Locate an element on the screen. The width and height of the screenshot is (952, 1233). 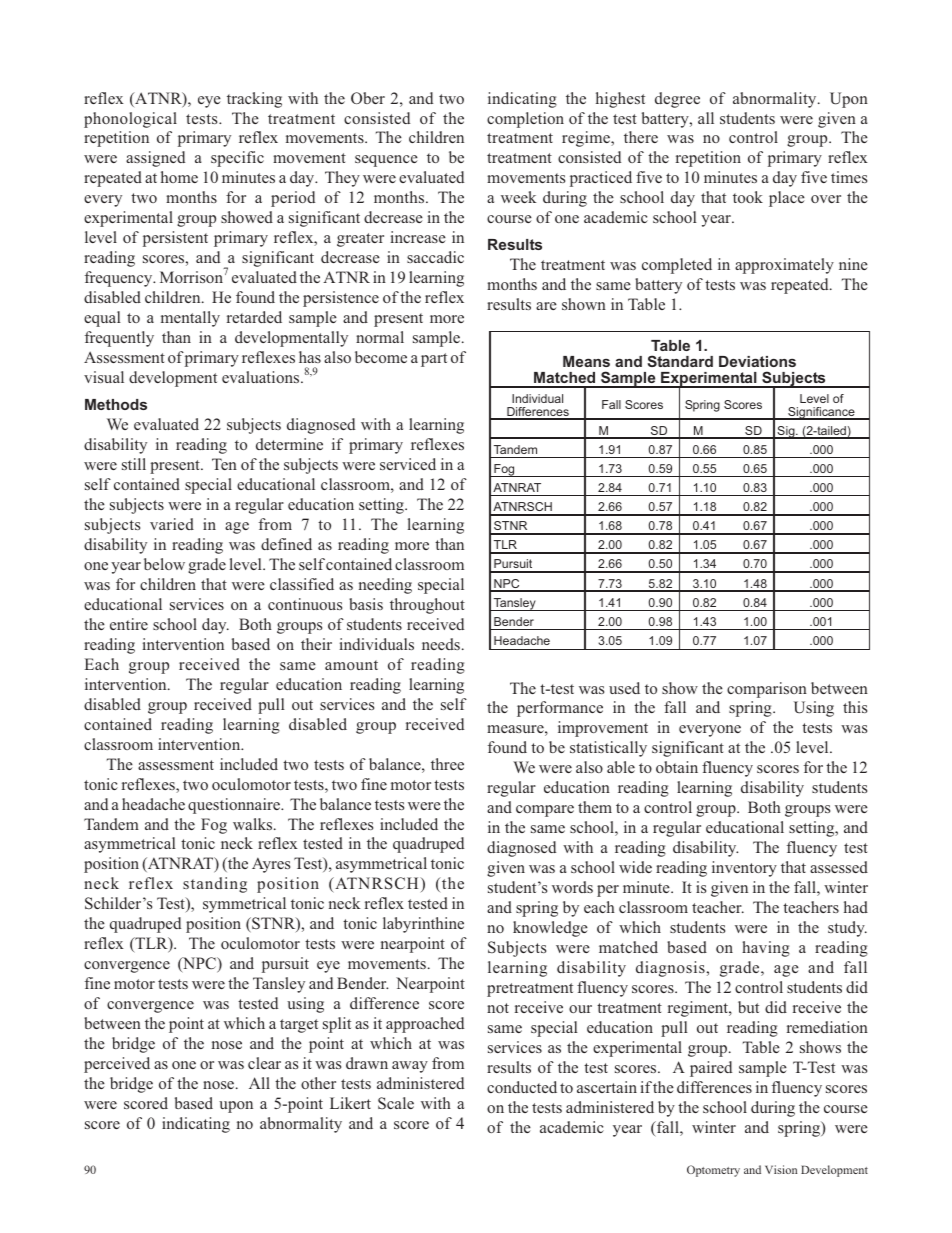
completion is located at coordinates (525, 120).
